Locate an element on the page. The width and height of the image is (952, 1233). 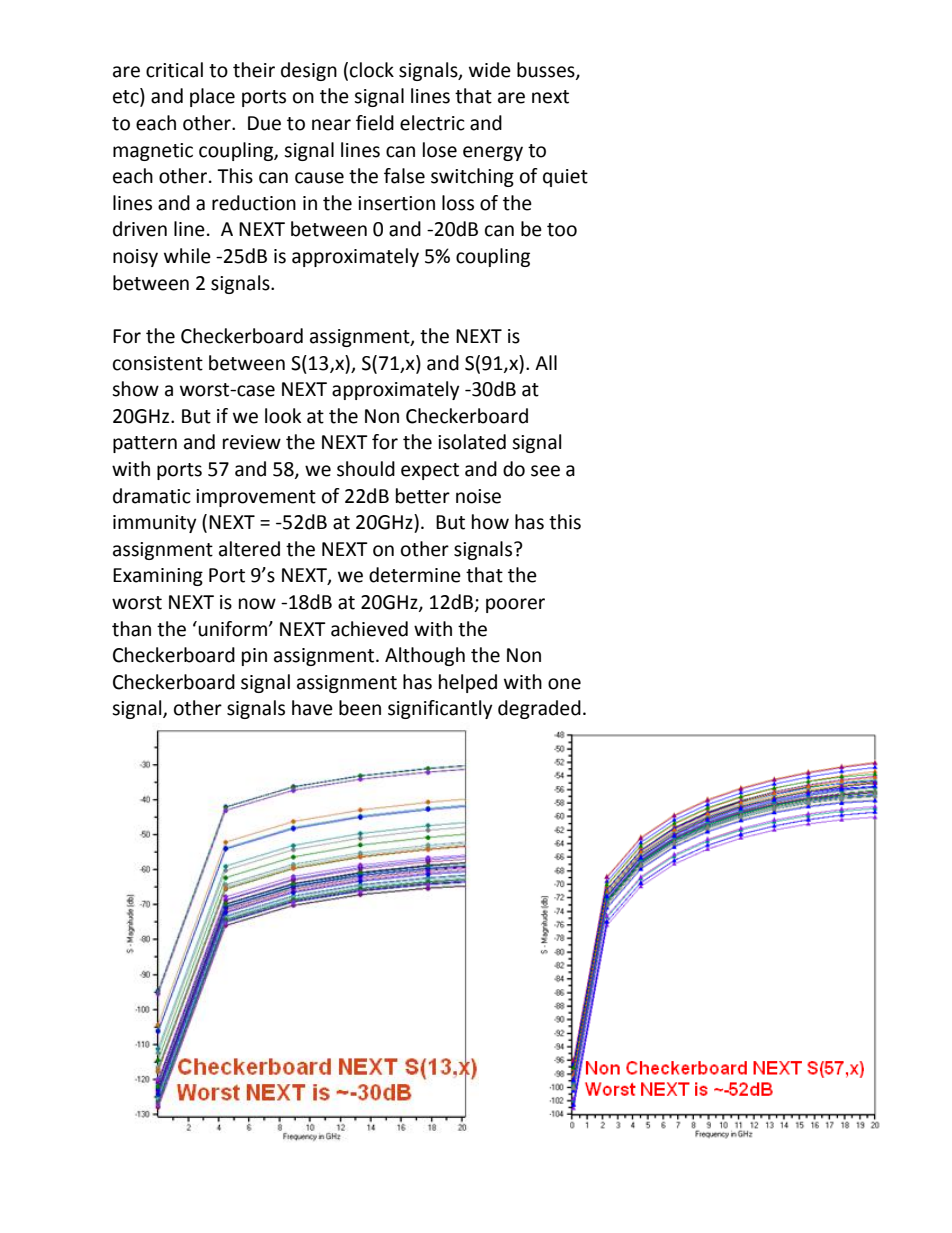
clock is located at coordinates (372, 70).
